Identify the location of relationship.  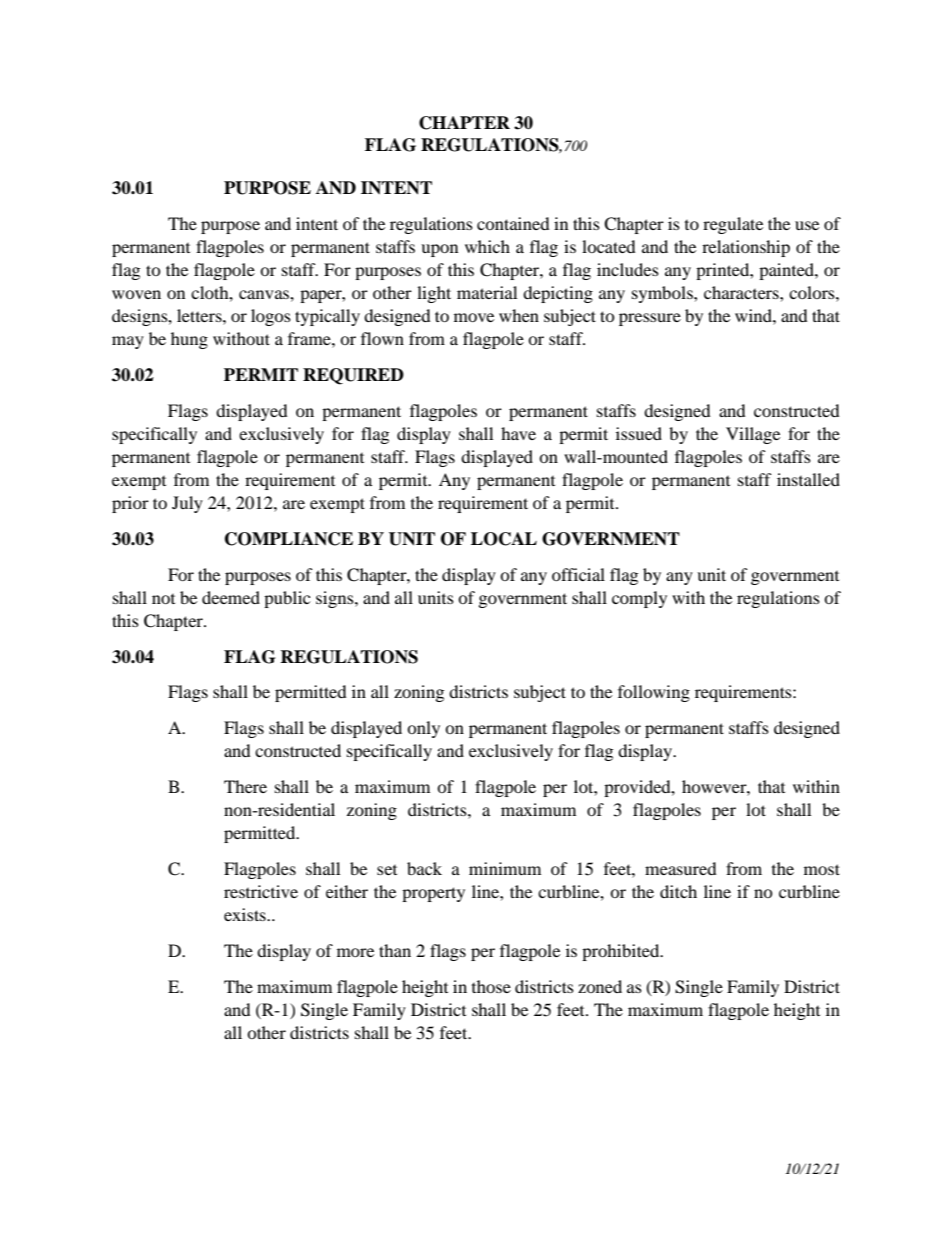
(746, 248).
